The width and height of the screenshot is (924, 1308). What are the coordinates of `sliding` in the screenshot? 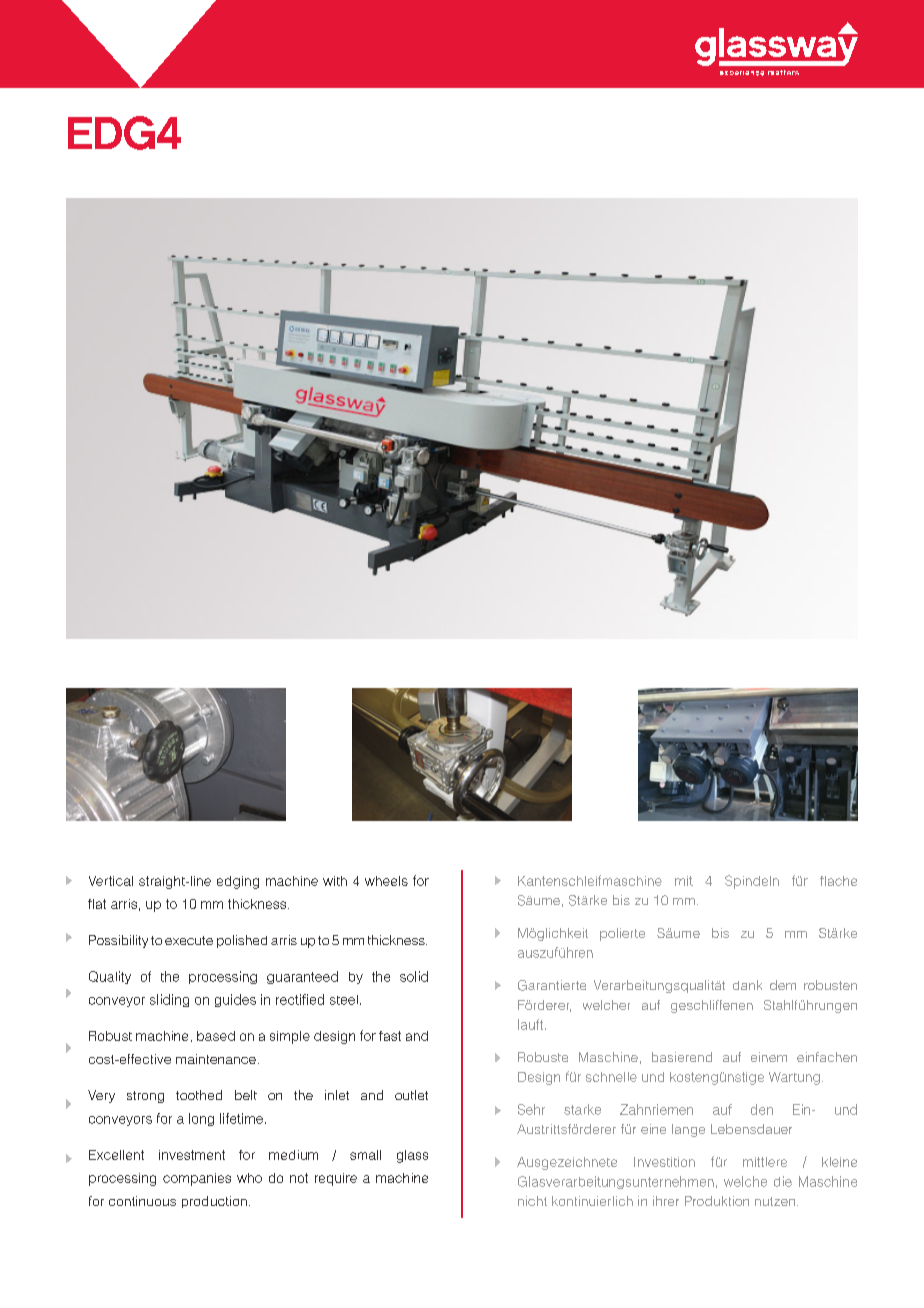 It's located at (169, 1000).
